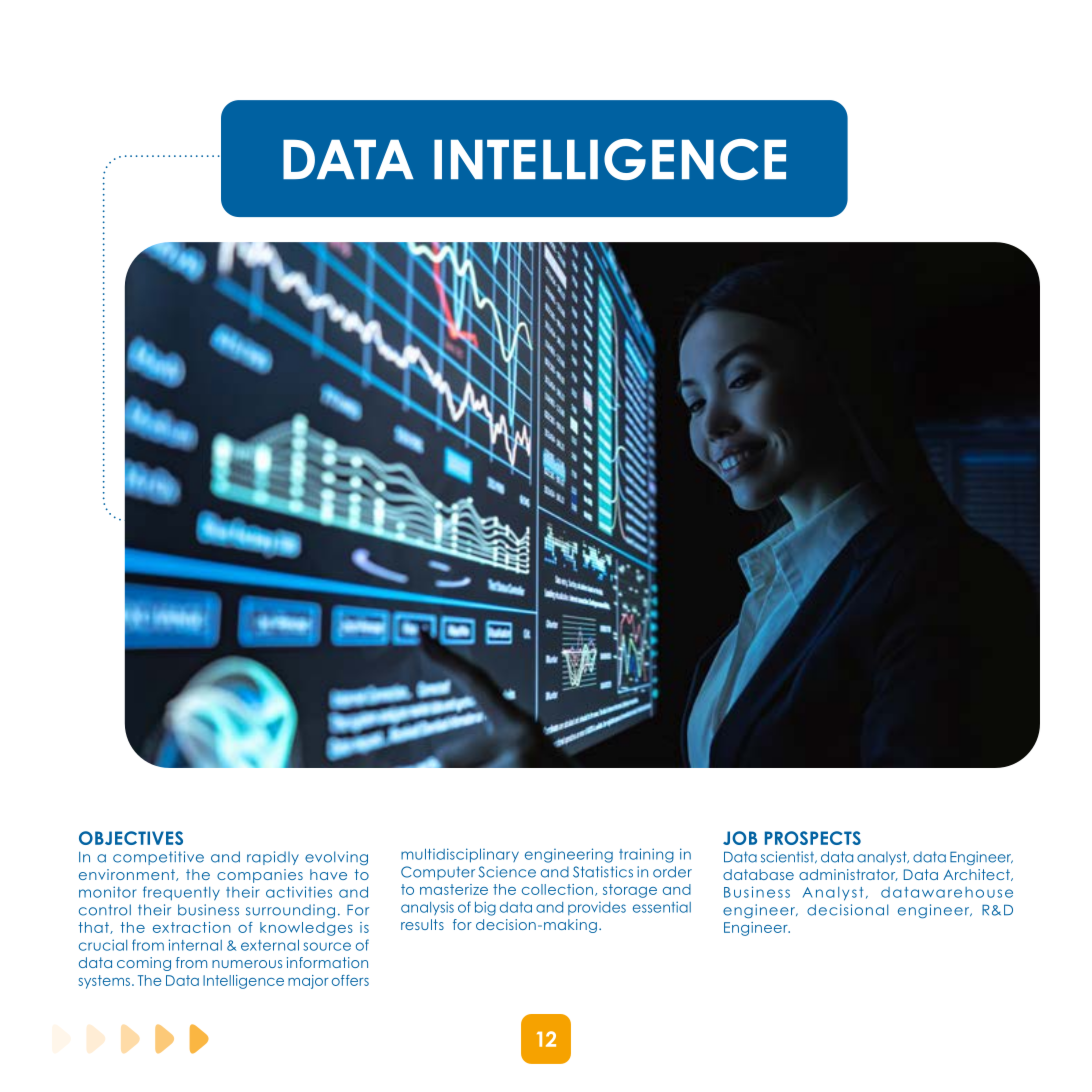  I want to click on OBJECTIVES, so click(131, 838).
